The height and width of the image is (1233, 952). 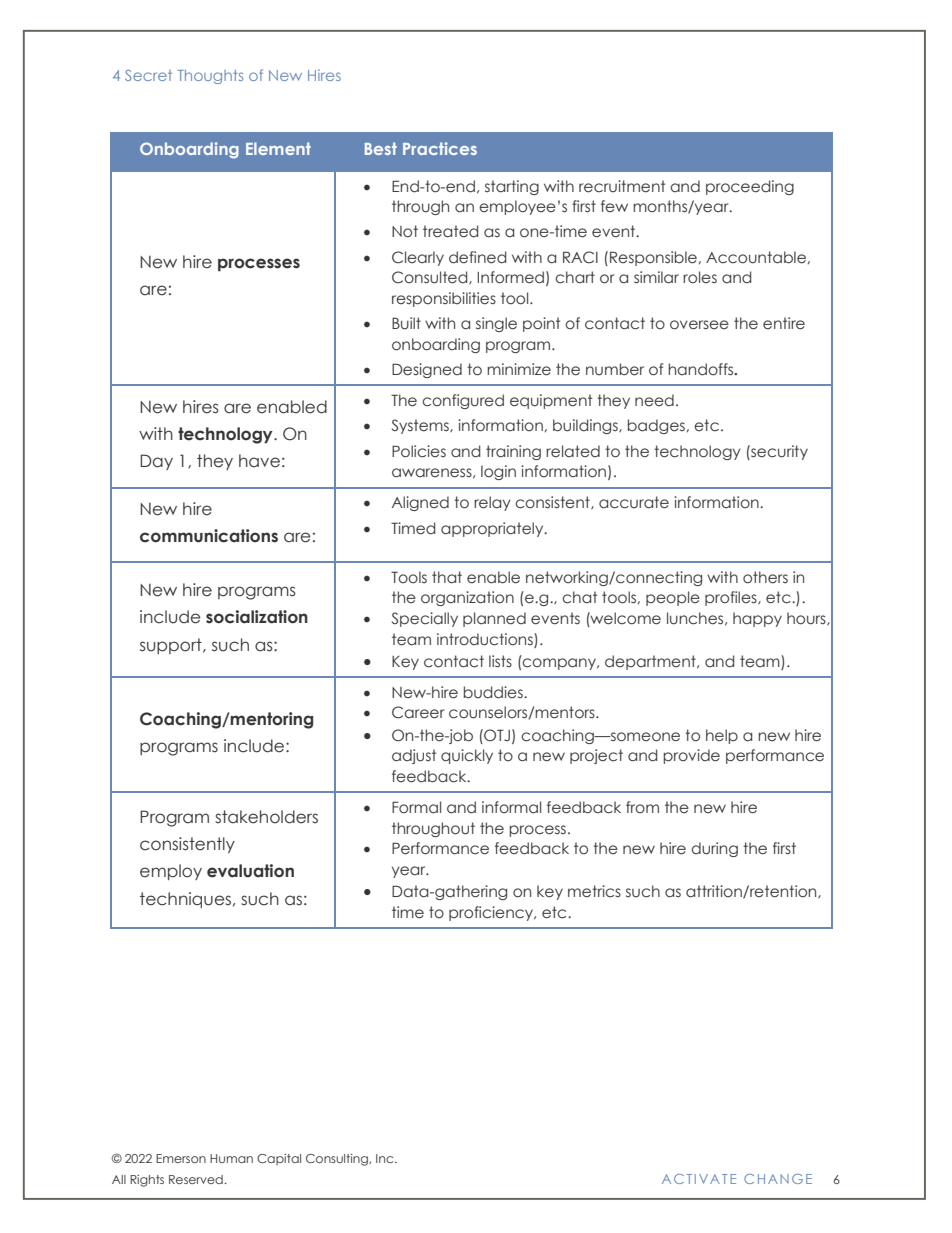 I want to click on introductions, so click(x=485, y=639).
